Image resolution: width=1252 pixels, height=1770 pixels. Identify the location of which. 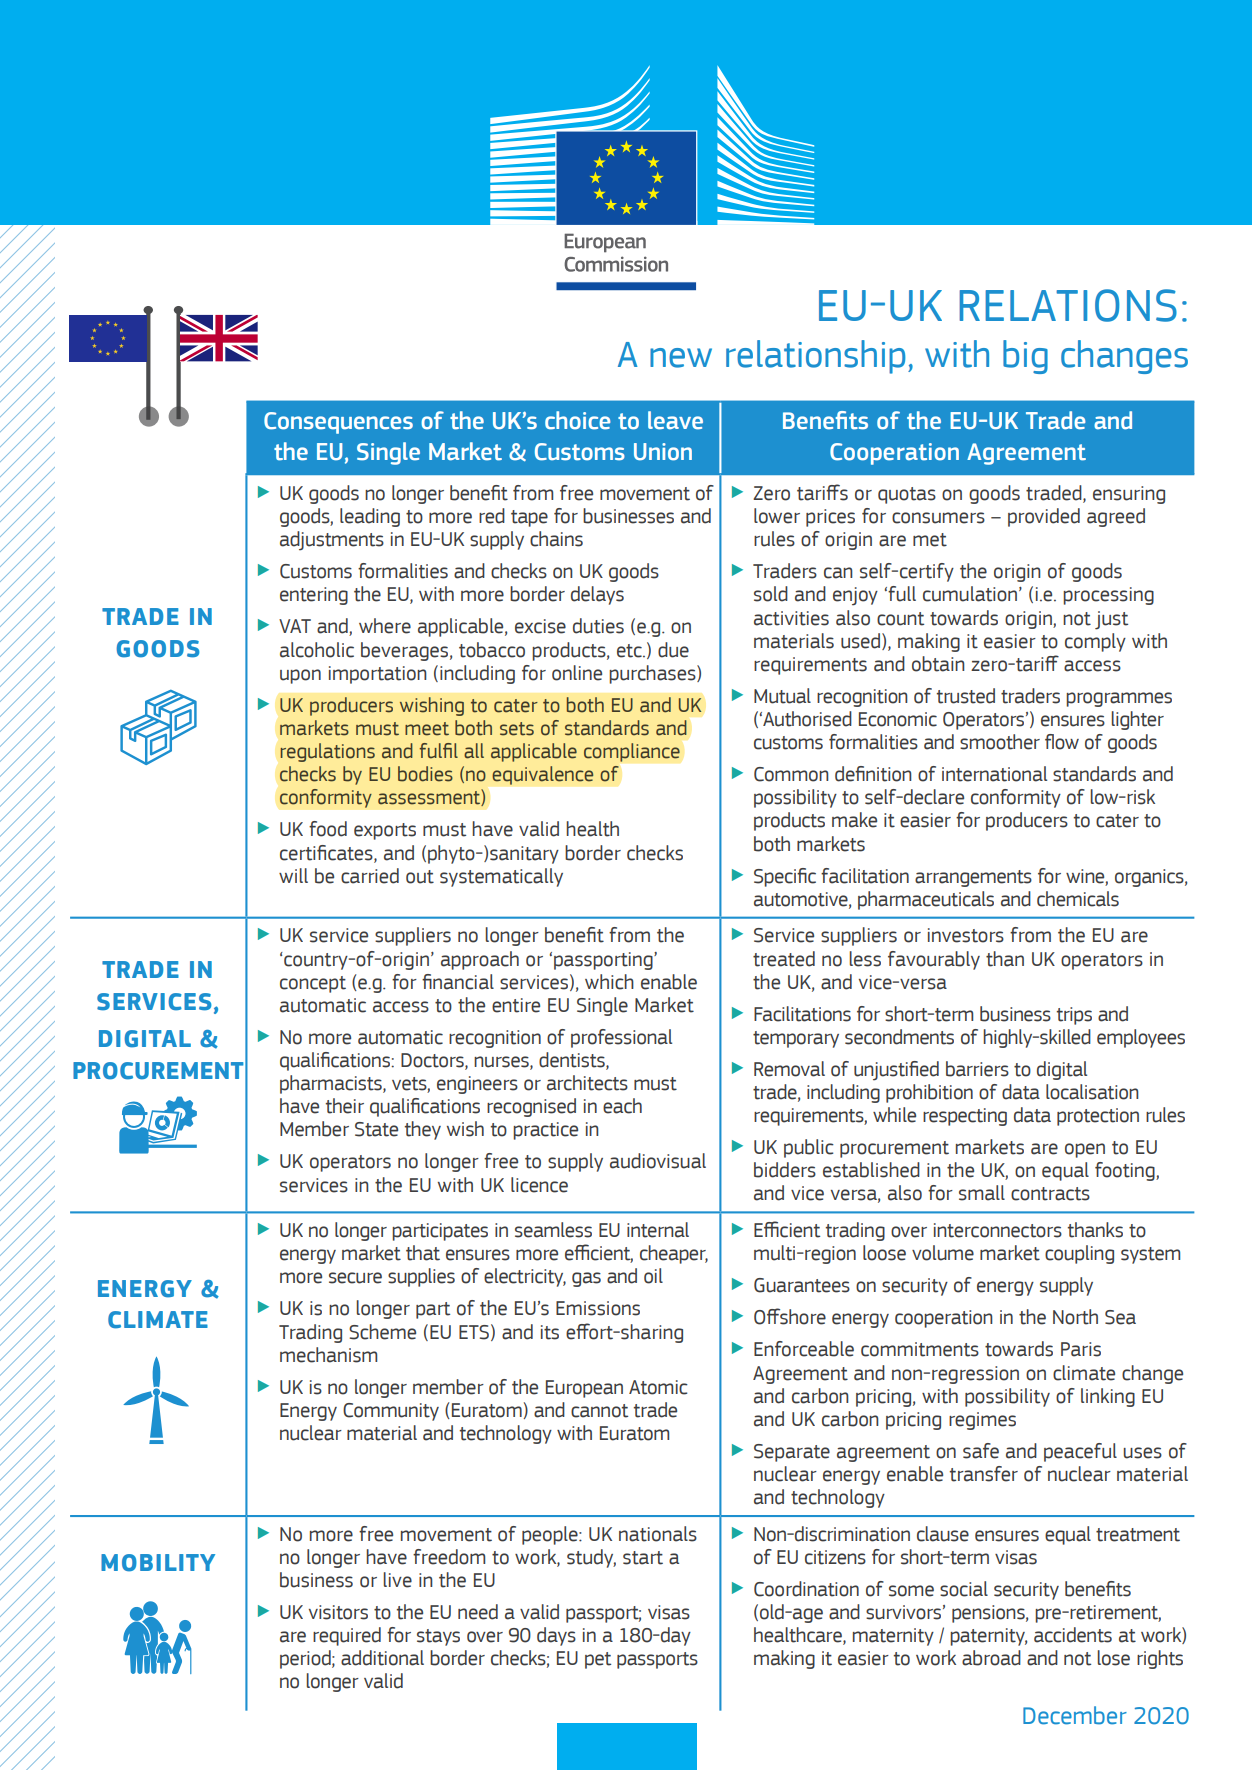
(609, 982).
